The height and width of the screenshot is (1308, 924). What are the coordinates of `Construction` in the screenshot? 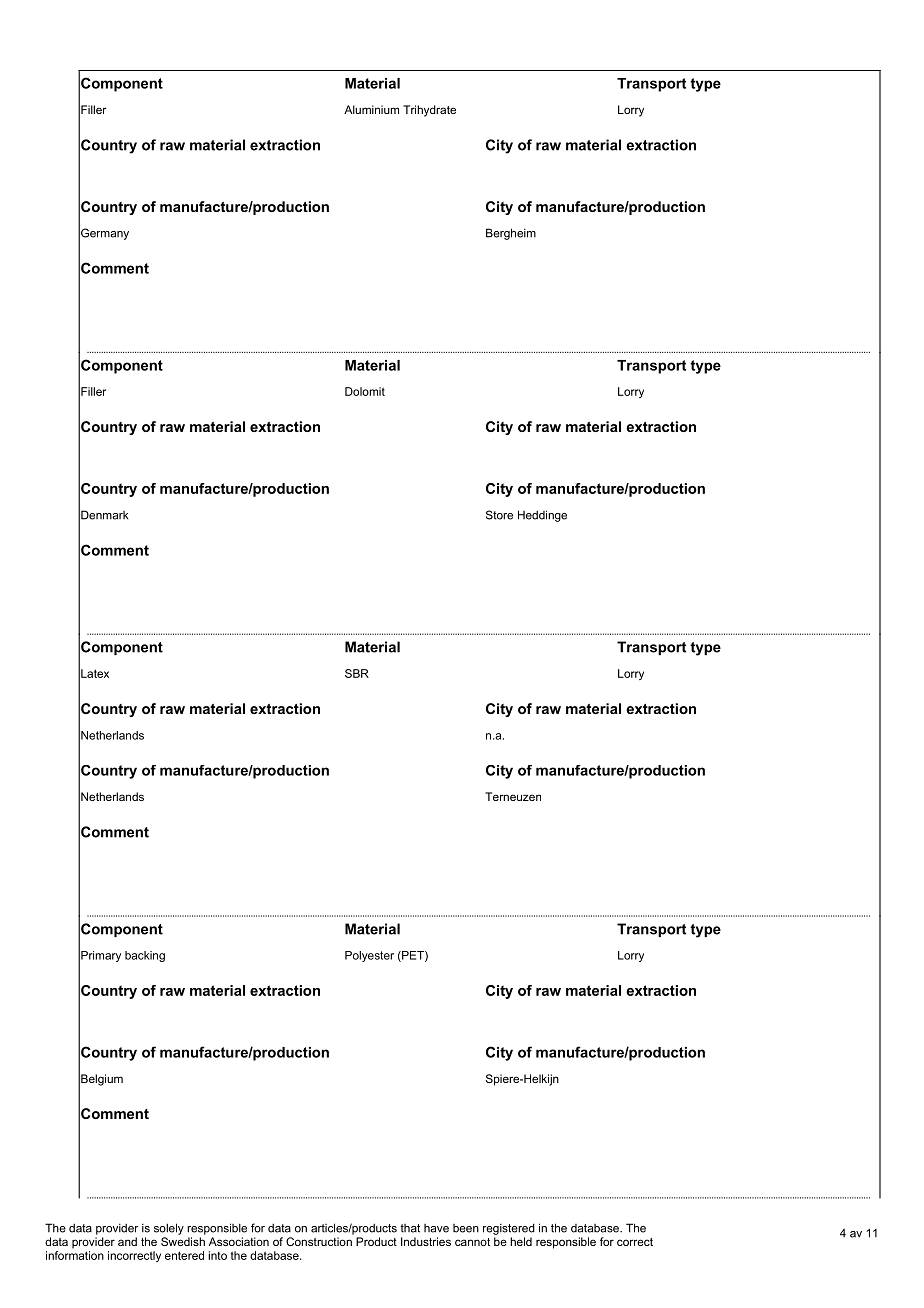 It's located at (319, 1241).
